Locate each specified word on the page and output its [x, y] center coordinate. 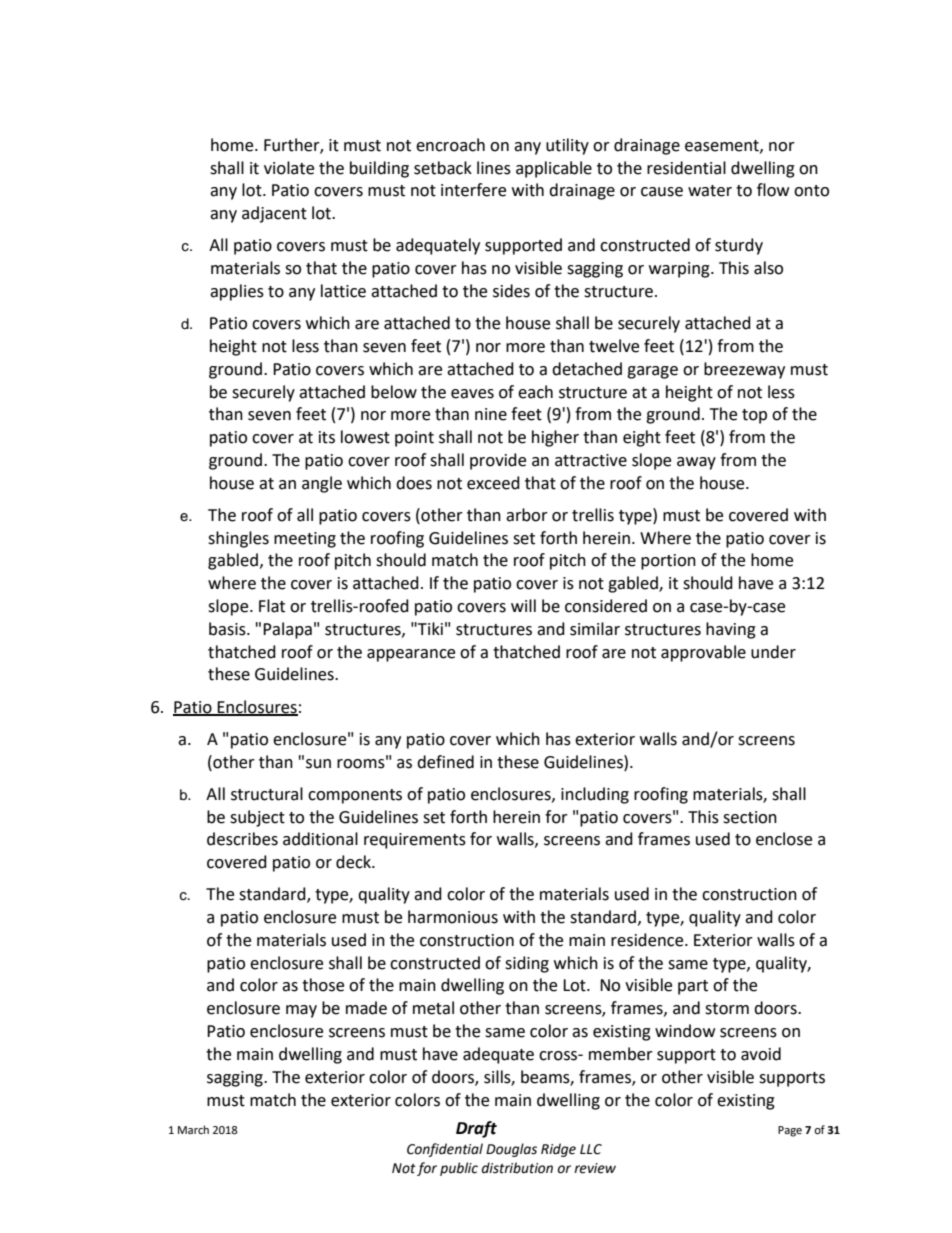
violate [289, 168]
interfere [473, 190]
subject [257, 818]
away [696, 463]
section [750, 817]
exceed [493, 483]
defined [445, 762]
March [193, 1129]
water [710, 191]
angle [322, 484]
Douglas [511, 1150]
